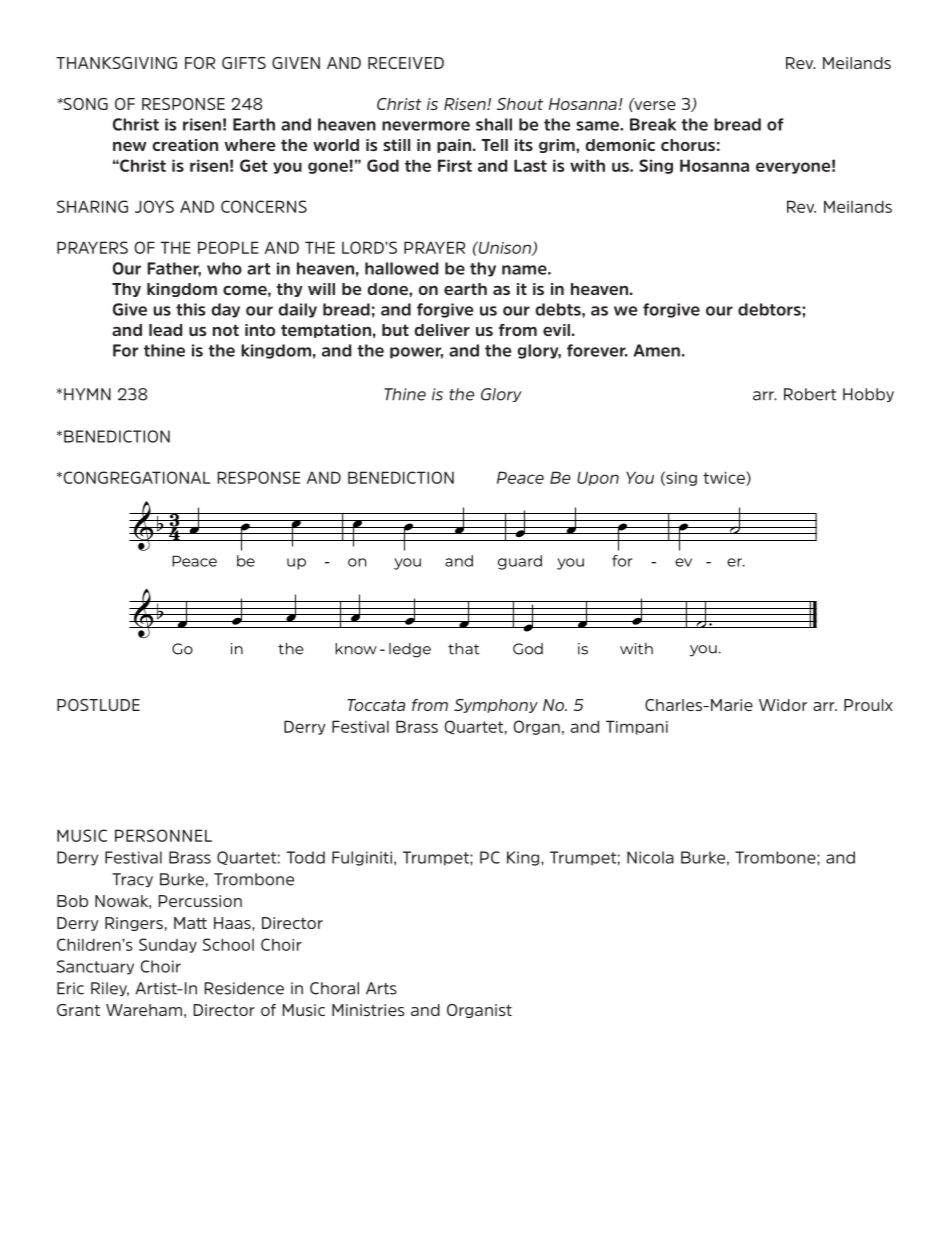 The image size is (952, 1233). What do you see at coordinates (168, 945) in the screenshot?
I see `Sunday` at bounding box center [168, 945].
